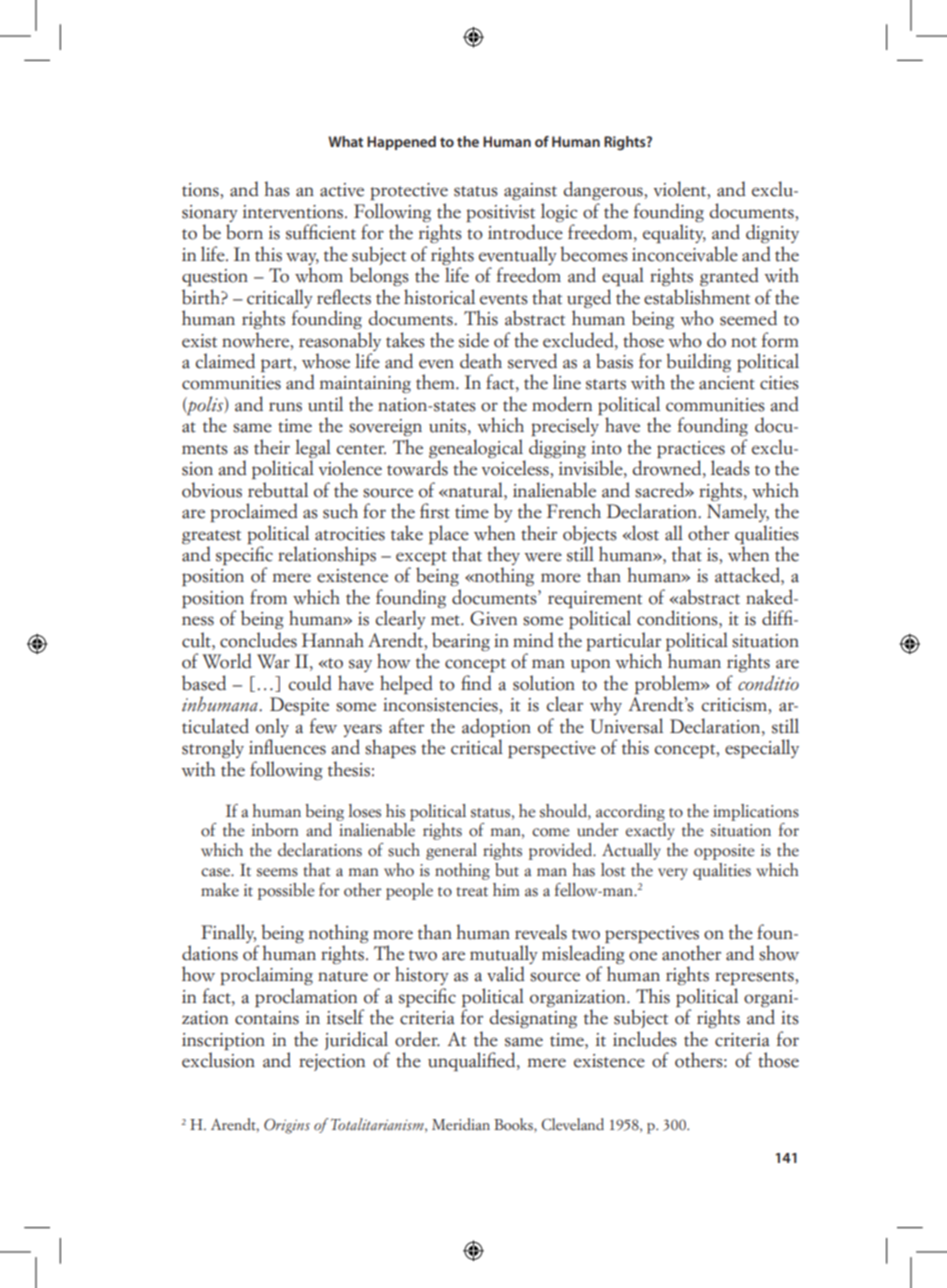  I want to click on seems, so click(277, 872).
